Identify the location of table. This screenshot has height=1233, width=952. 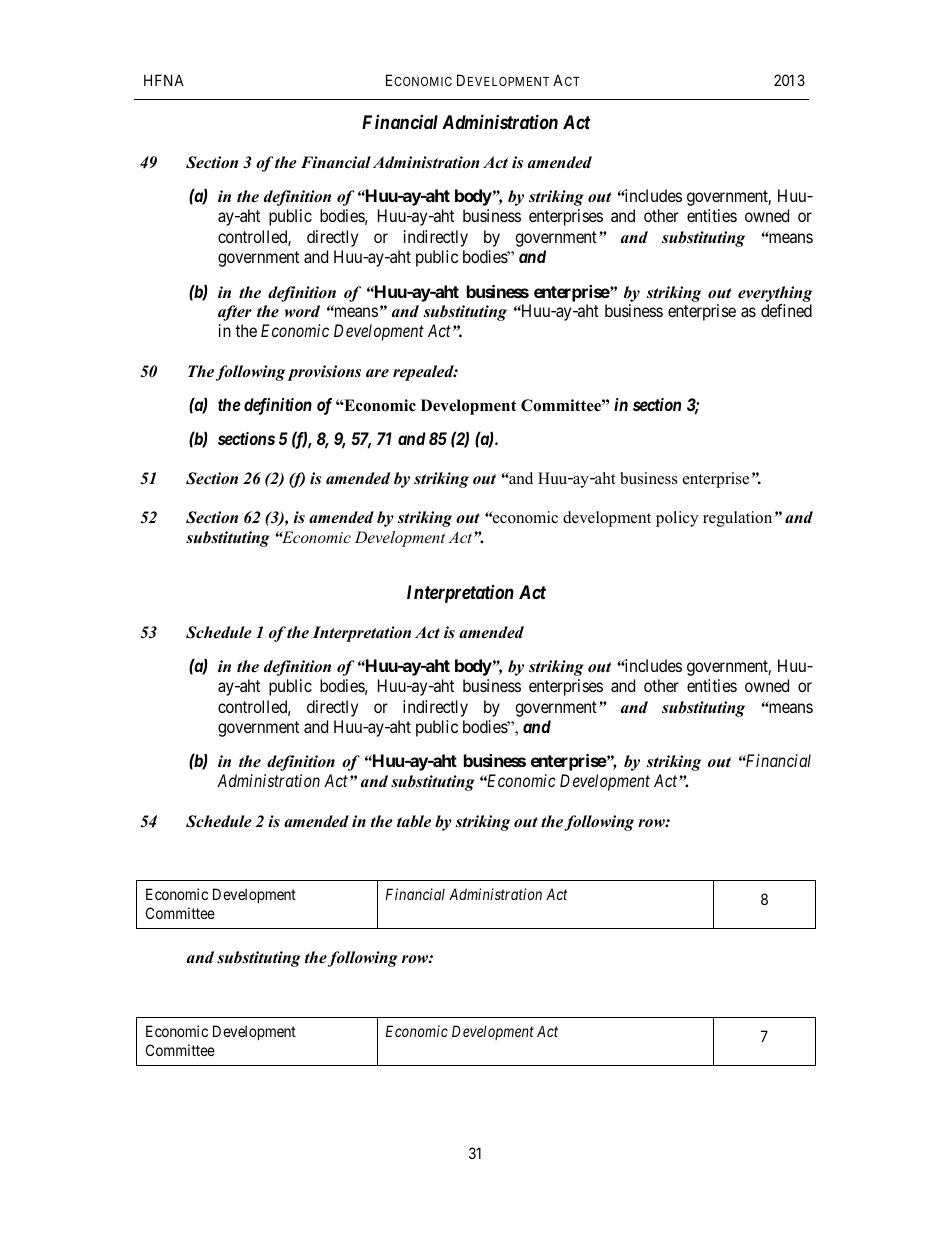
(414, 821).
